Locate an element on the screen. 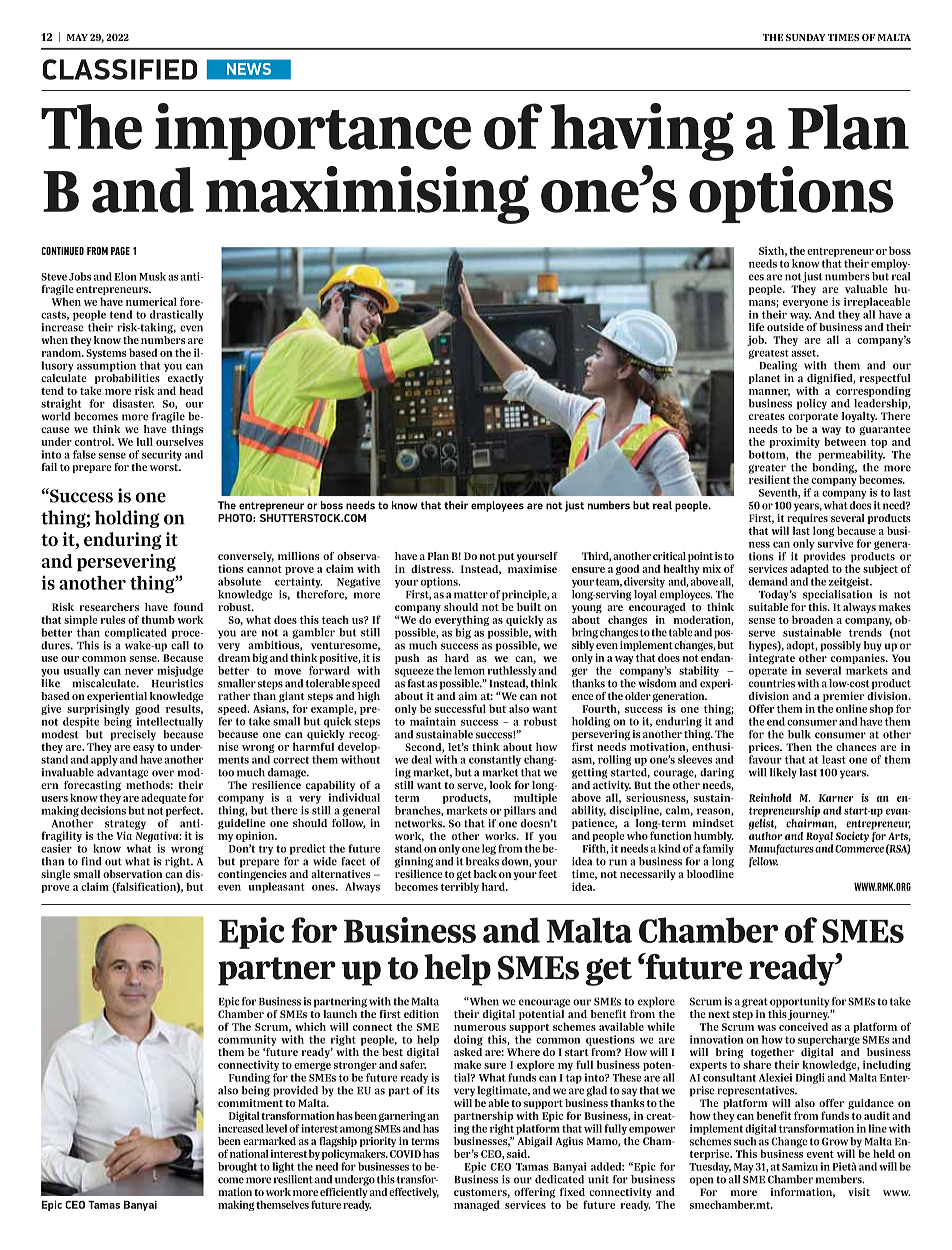 The height and width of the screenshot is (1250, 952). Systems is located at coordinates (106, 354).
